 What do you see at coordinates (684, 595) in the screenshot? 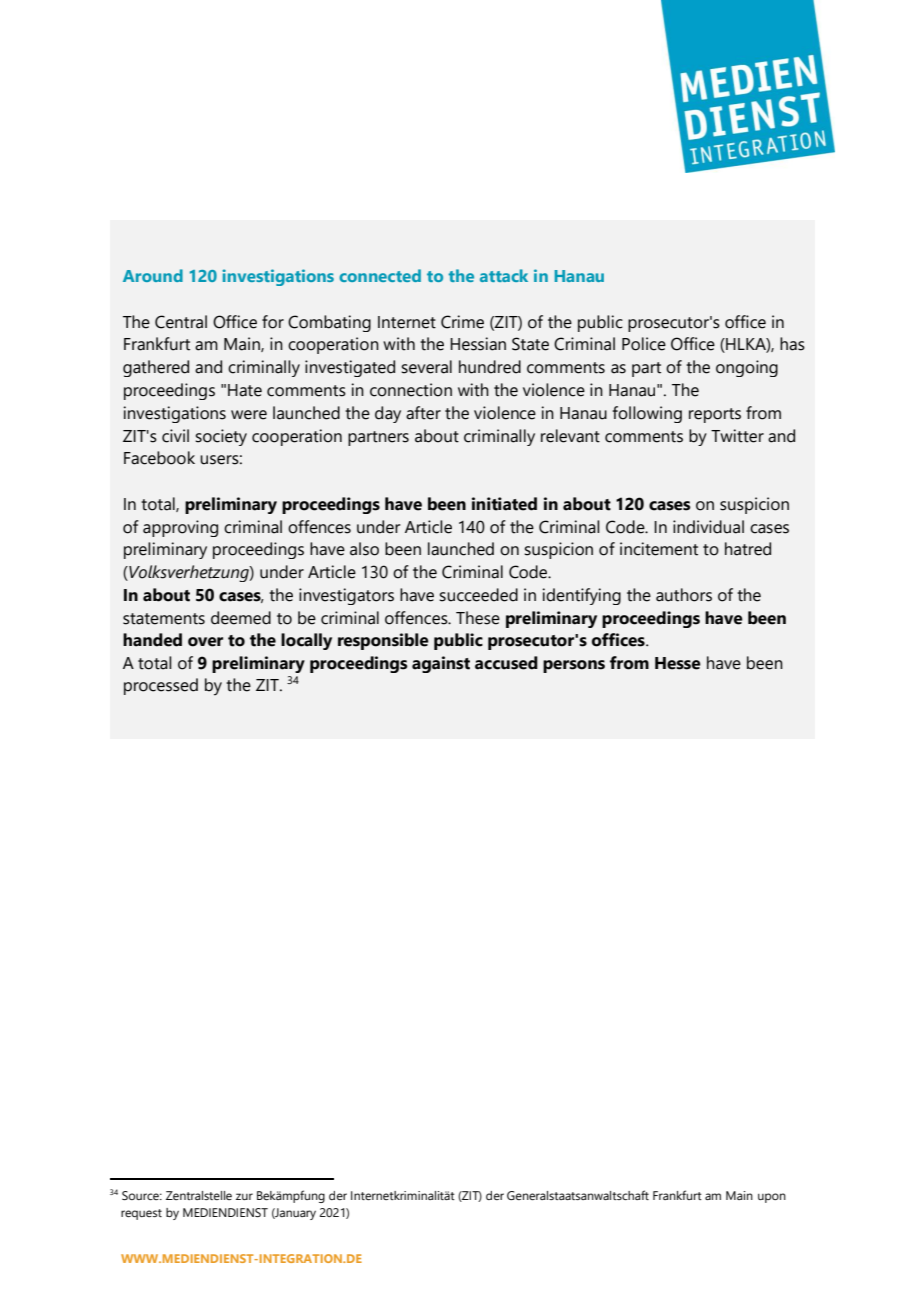
I see `authors` at bounding box center [684, 595].
